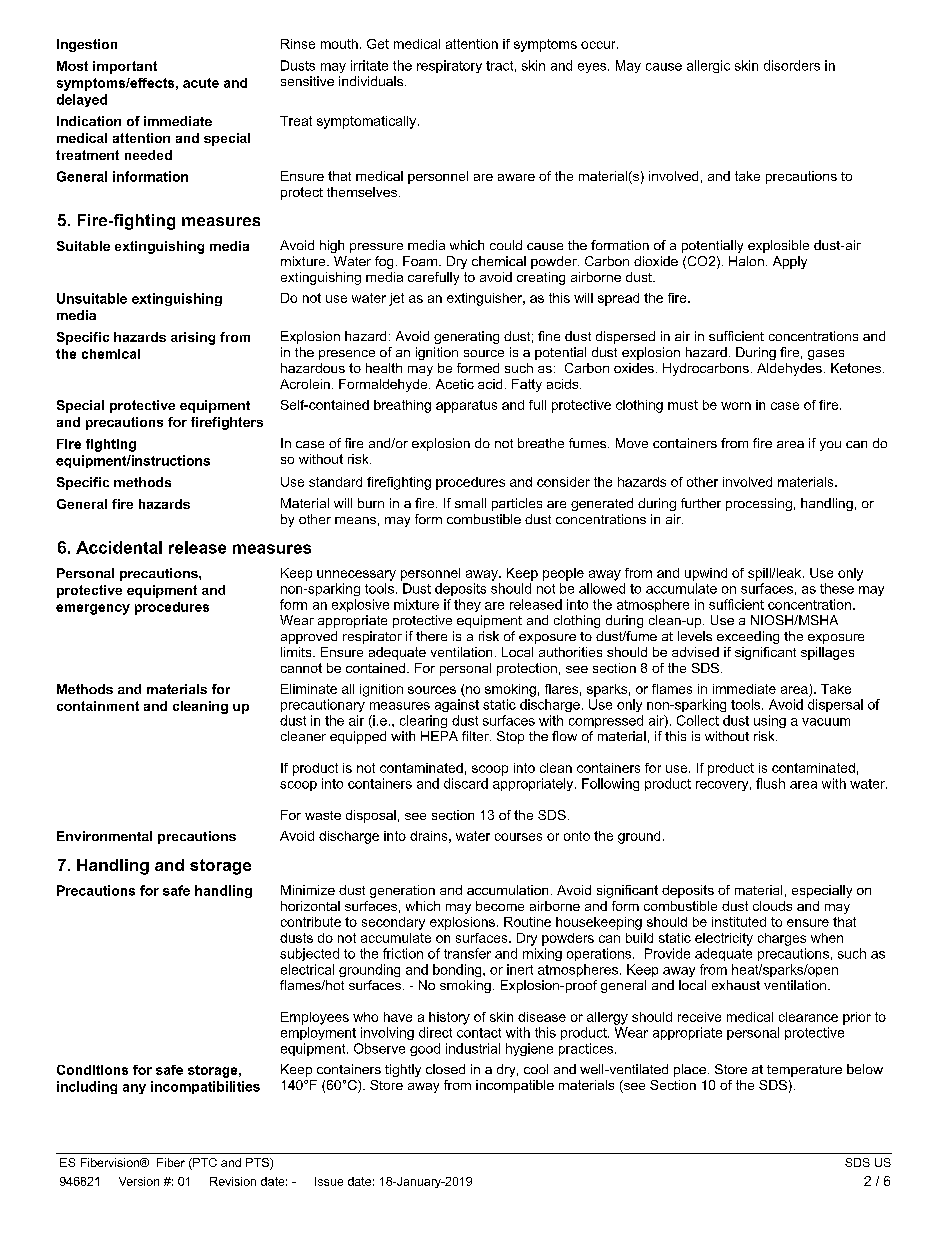  Describe the element at coordinates (201, 83) in the document. I see `acute` at that location.
